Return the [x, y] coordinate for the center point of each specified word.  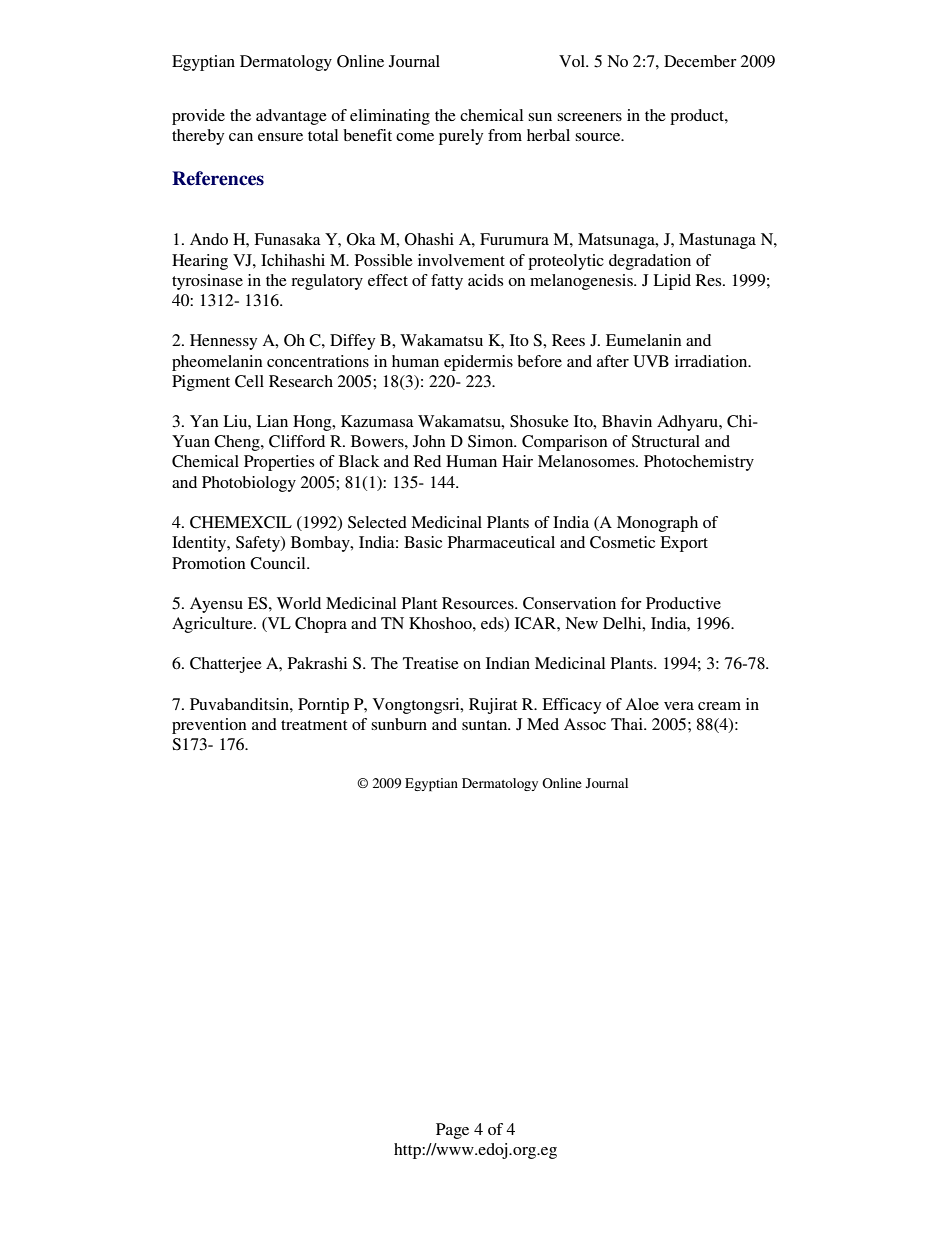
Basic [423, 542]
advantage [291, 117]
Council [279, 563]
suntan [486, 725]
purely [461, 137]
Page [452, 1131]
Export [684, 544]
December [700, 61]
